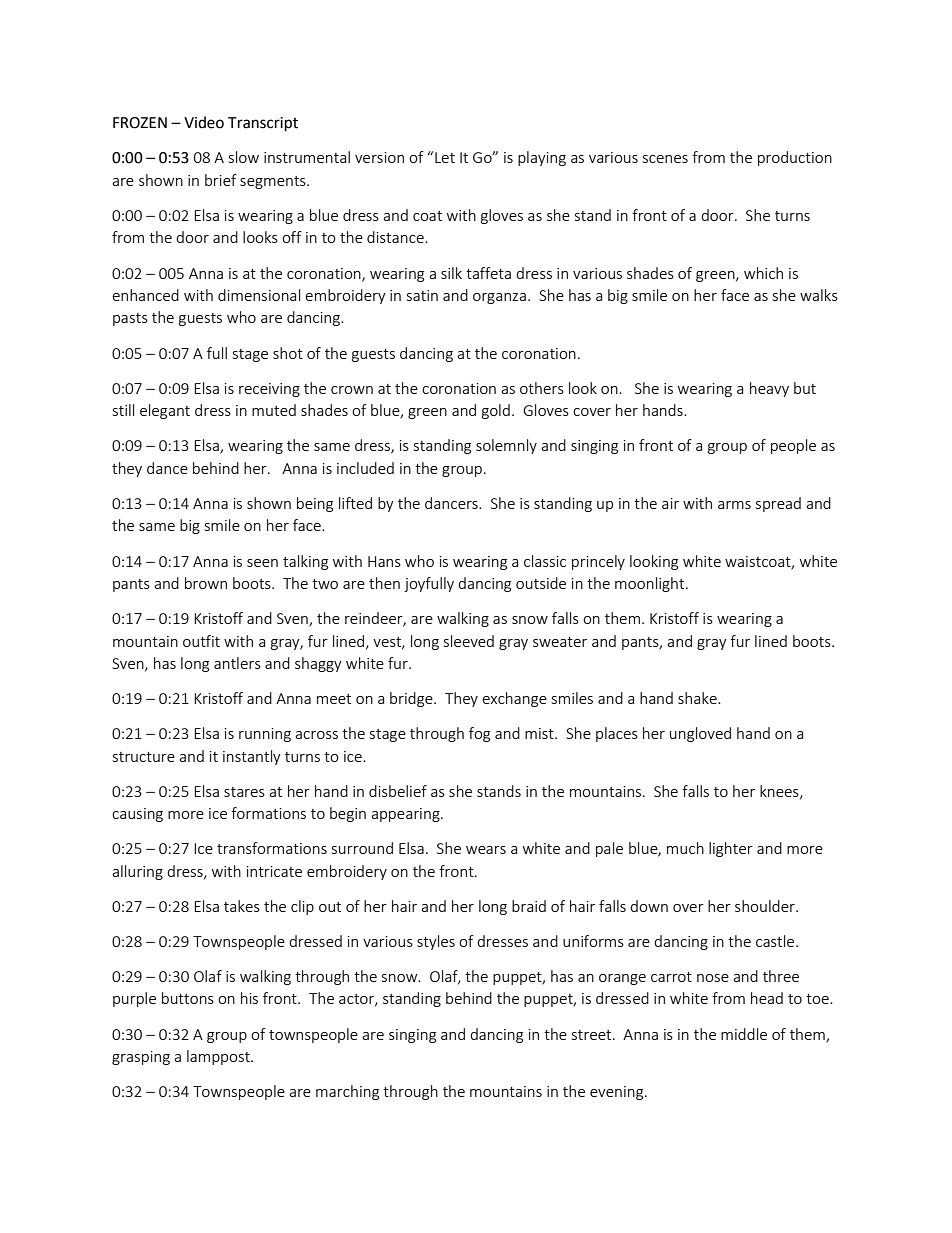 The image size is (952, 1233). I want to click on classic, so click(545, 561).
